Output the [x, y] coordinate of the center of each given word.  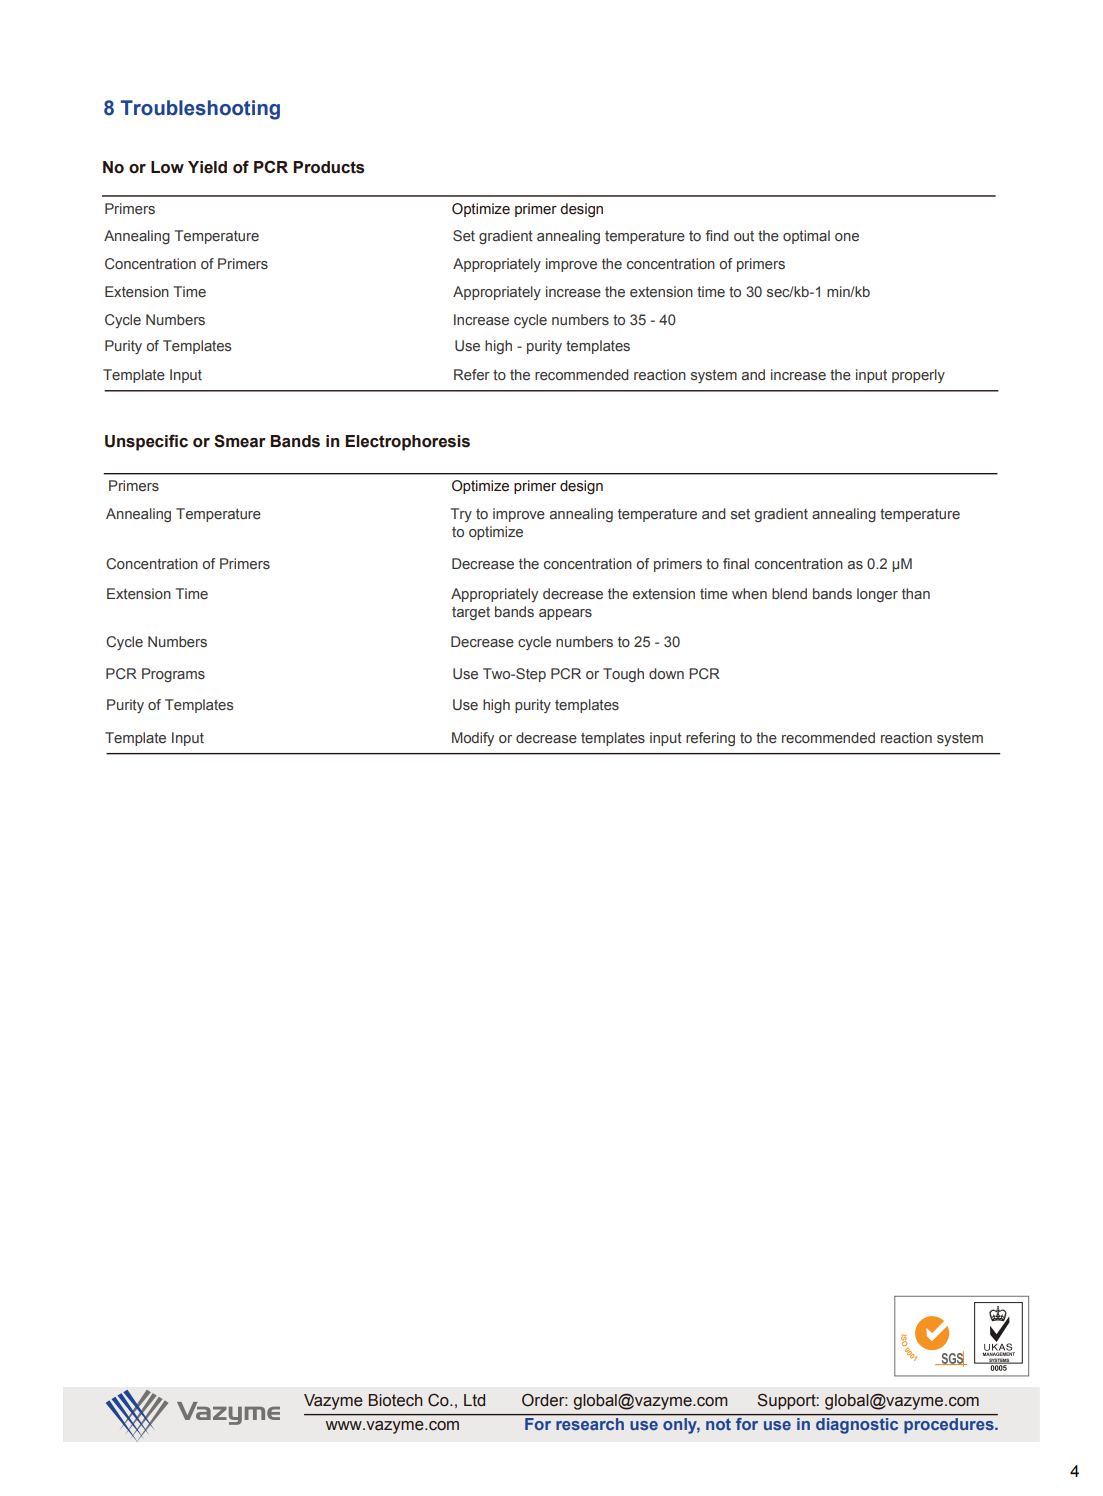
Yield [207, 167]
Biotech [396, 1400]
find [717, 235]
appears [565, 614]
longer [877, 595]
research [590, 1424]
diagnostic [857, 1426]
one [847, 237]
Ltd [474, 1400]
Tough [623, 675]
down [666, 673]
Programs [173, 675]
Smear [240, 441]
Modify [473, 739]
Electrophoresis [407, 443]
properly [918, 376]
